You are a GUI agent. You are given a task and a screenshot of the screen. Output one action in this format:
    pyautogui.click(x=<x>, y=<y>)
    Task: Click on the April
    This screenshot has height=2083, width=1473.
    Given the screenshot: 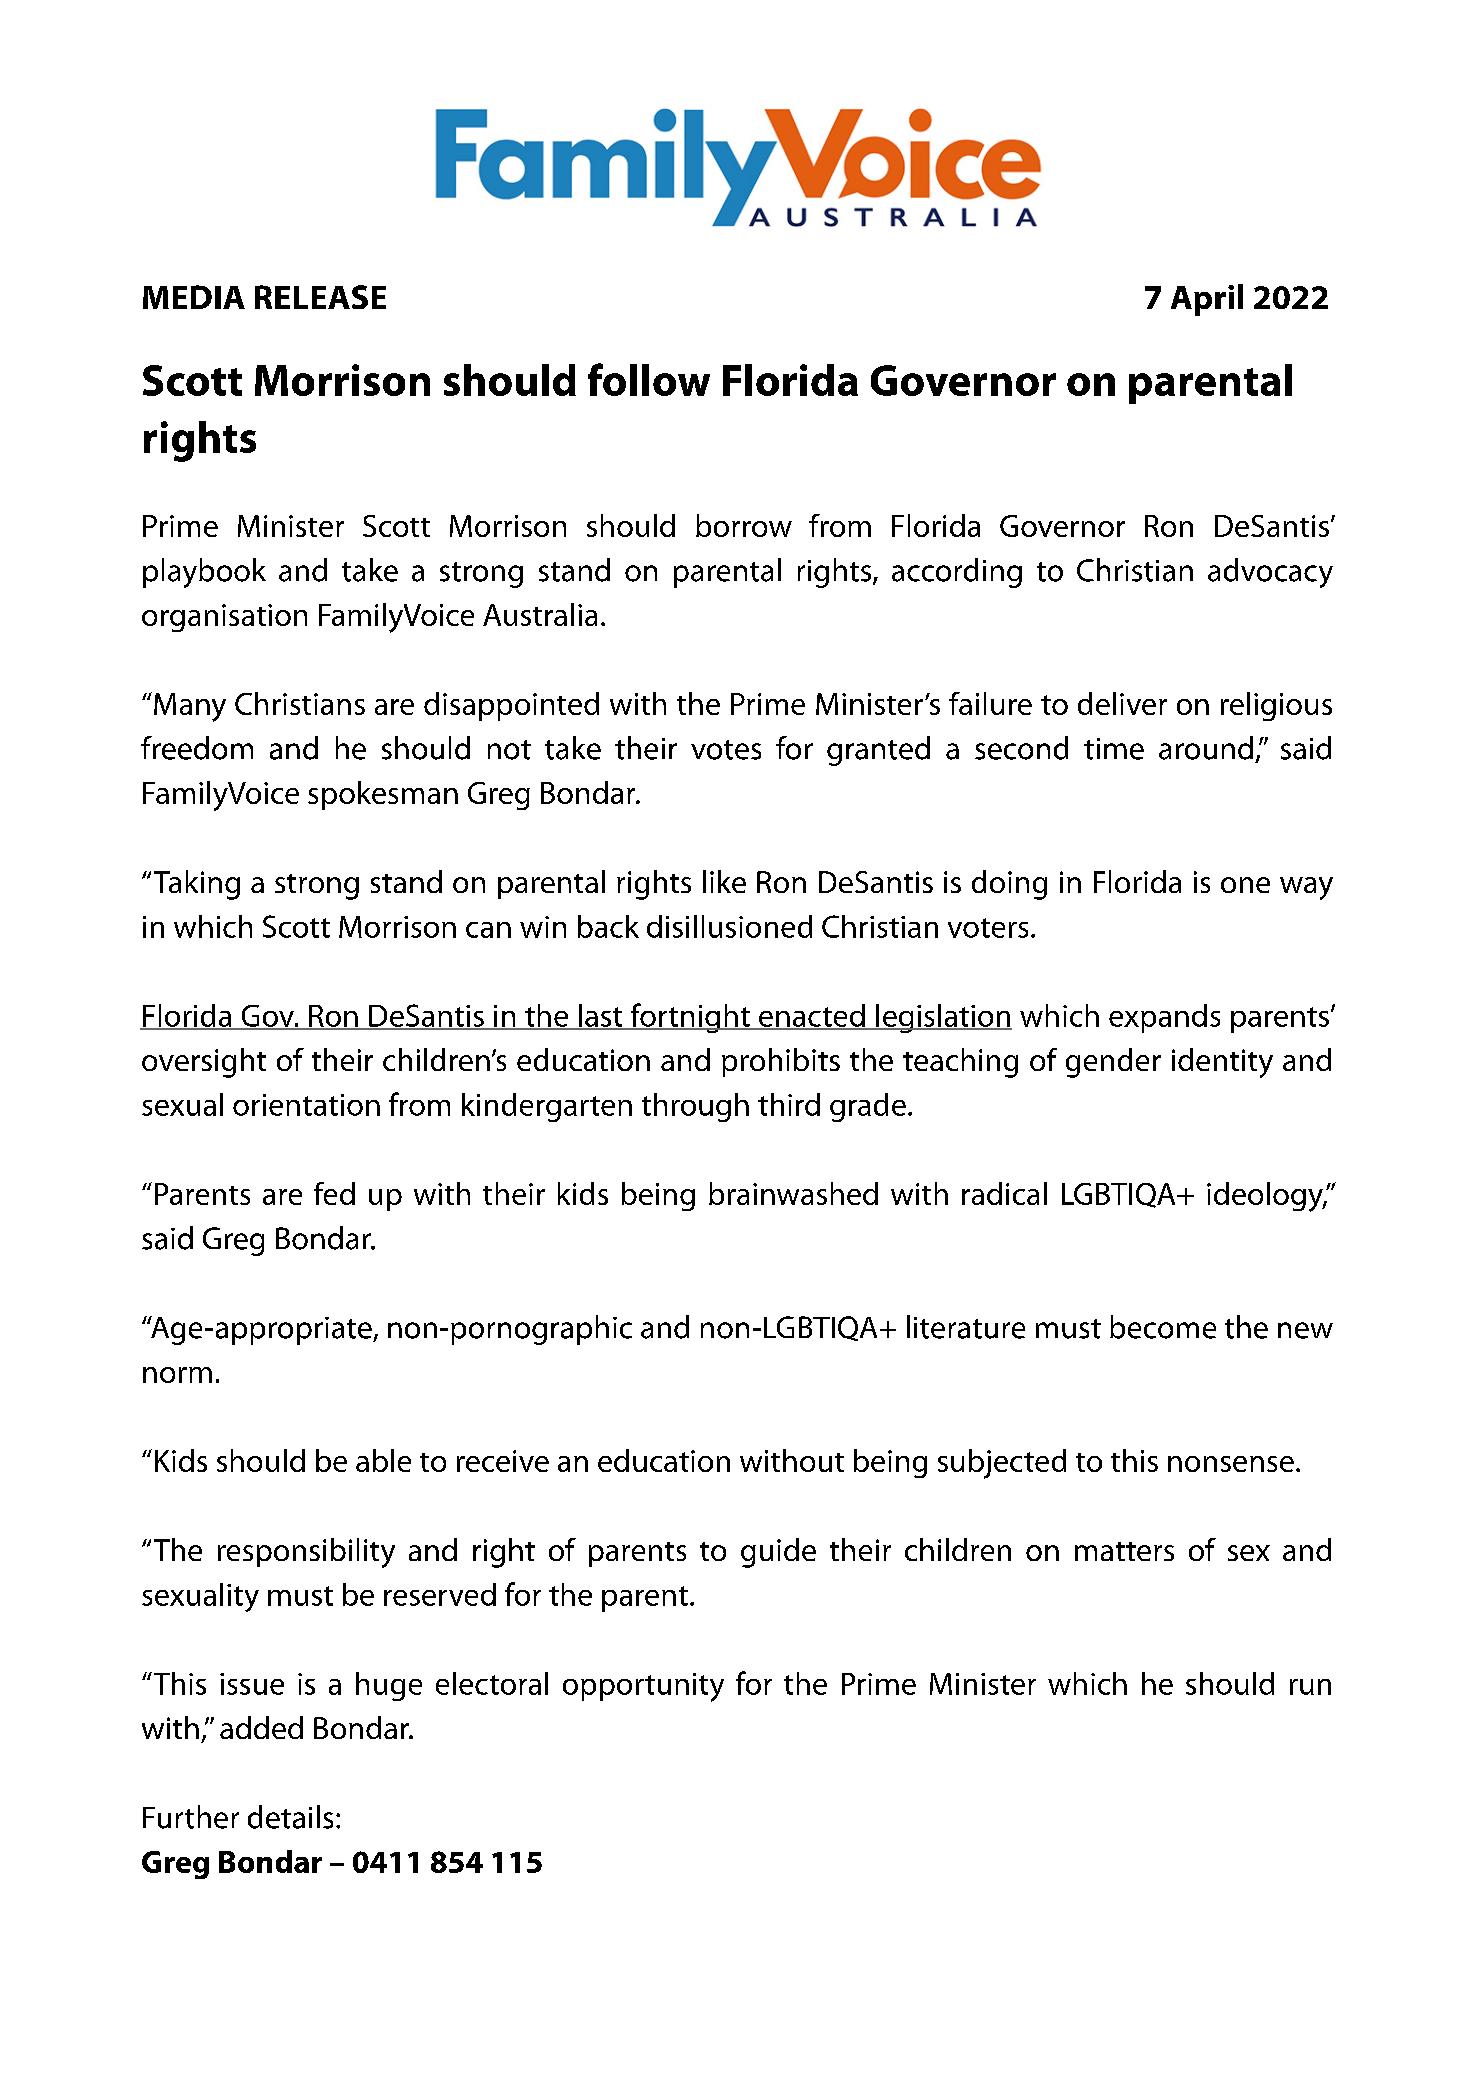 What is the action you would take?
    pyautogui.click(x=1207, y=300)
